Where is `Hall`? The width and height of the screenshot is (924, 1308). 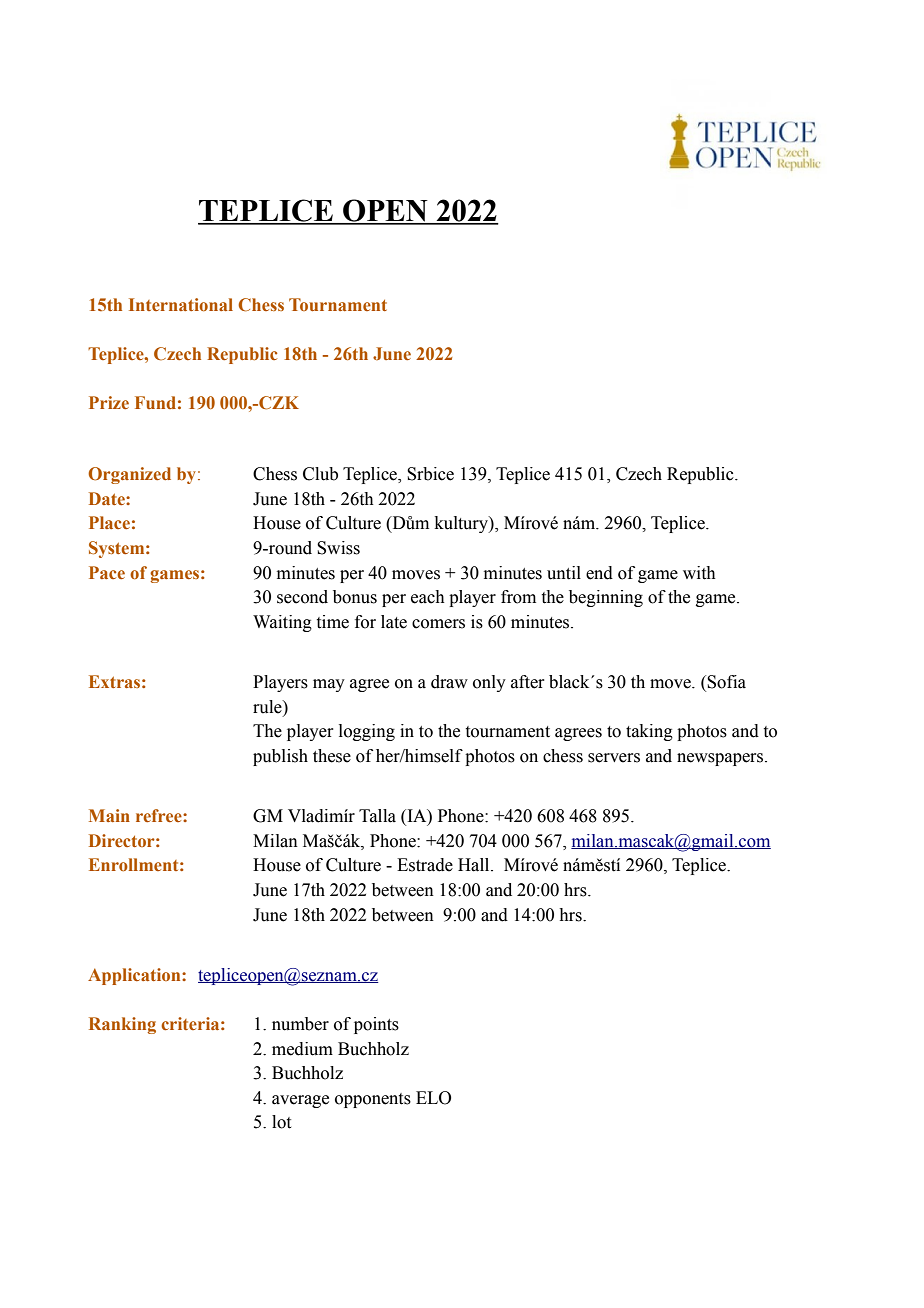
Hall is located at coordinates (475, 865).
